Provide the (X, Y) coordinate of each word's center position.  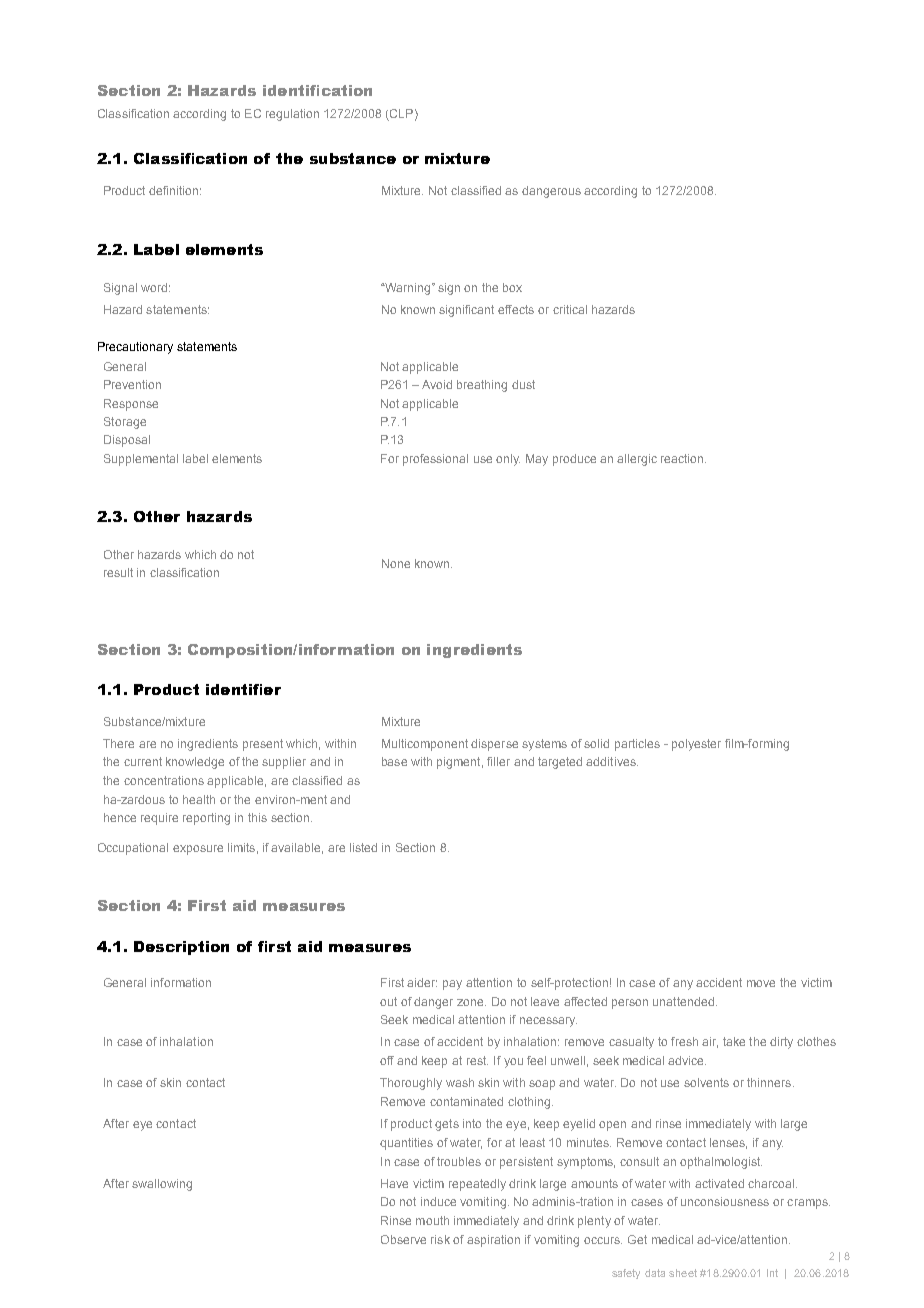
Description (181, 948)
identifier (243, 689)
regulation (292, 115)
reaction (683, 458)
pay (452, 985)
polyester (696, 745)
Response (131, 405)
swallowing (162, 1185)
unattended (683, 1001)
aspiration (493, 1241)
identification (317, 90)
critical (570, 309)
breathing (482, 386)
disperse (494, 745)
